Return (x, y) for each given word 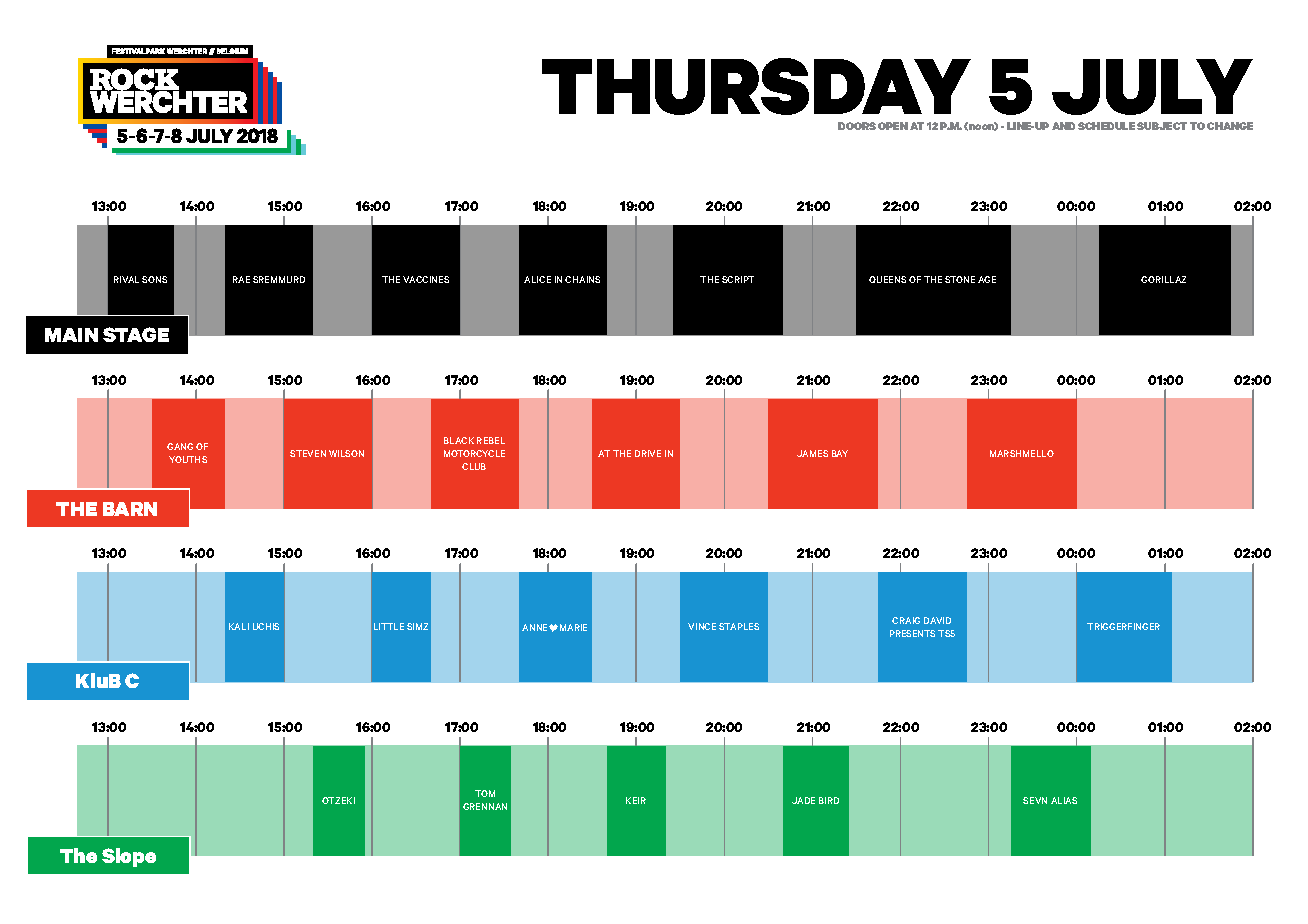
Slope (129, 857)
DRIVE (648, 453)
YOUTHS (188, 459)
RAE (241, 279)
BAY (840, 453)
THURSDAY (756, 86)
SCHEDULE (1106, 126)
